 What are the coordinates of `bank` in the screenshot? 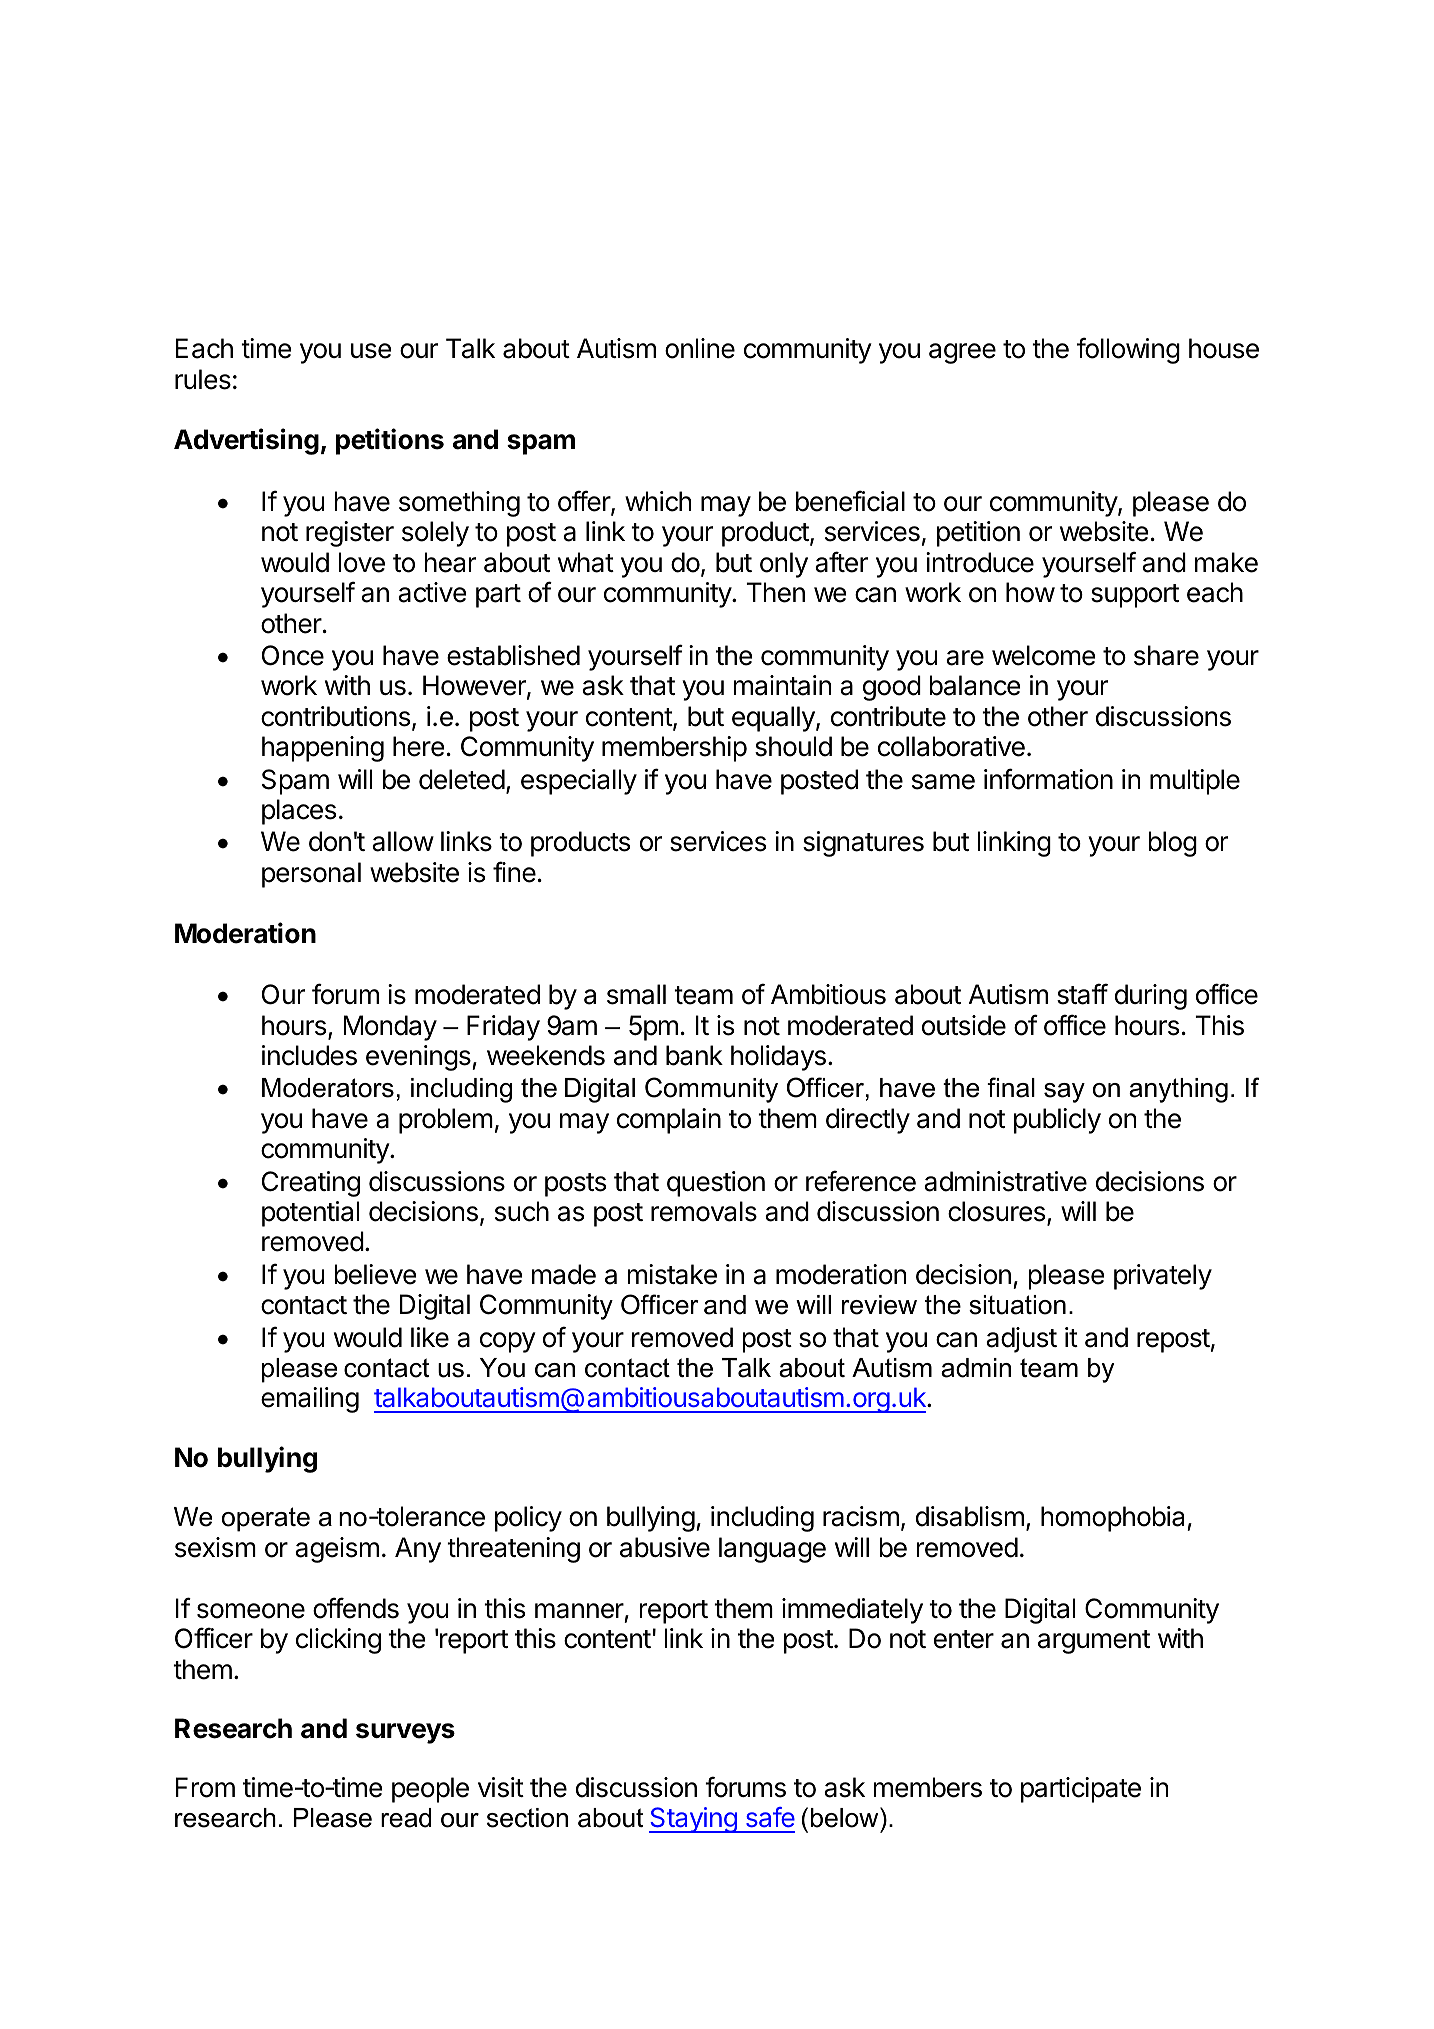 It's located at (694, 1055).
